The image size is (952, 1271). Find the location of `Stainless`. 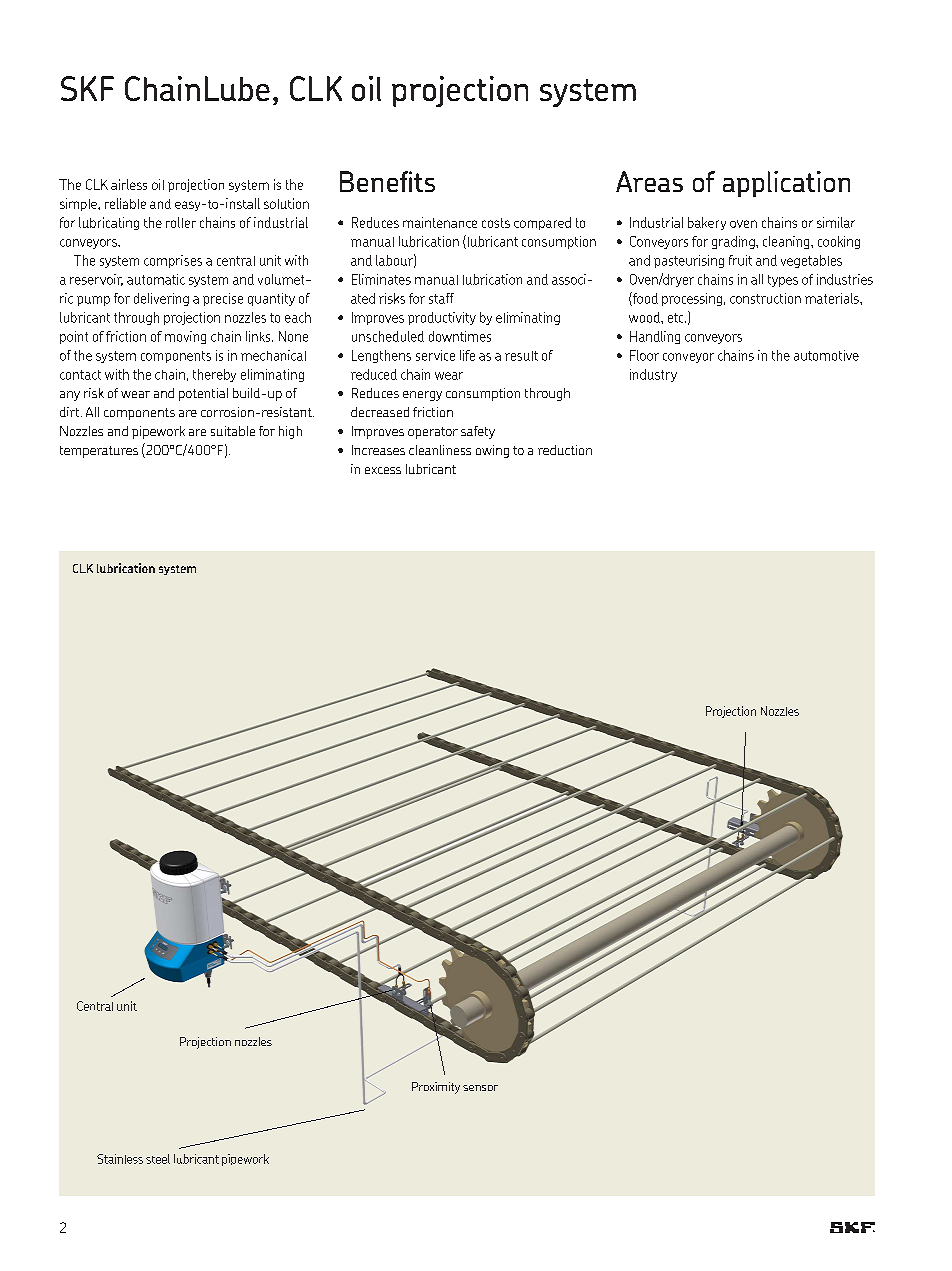

Stainless is located at coordinates (120, 1159).
